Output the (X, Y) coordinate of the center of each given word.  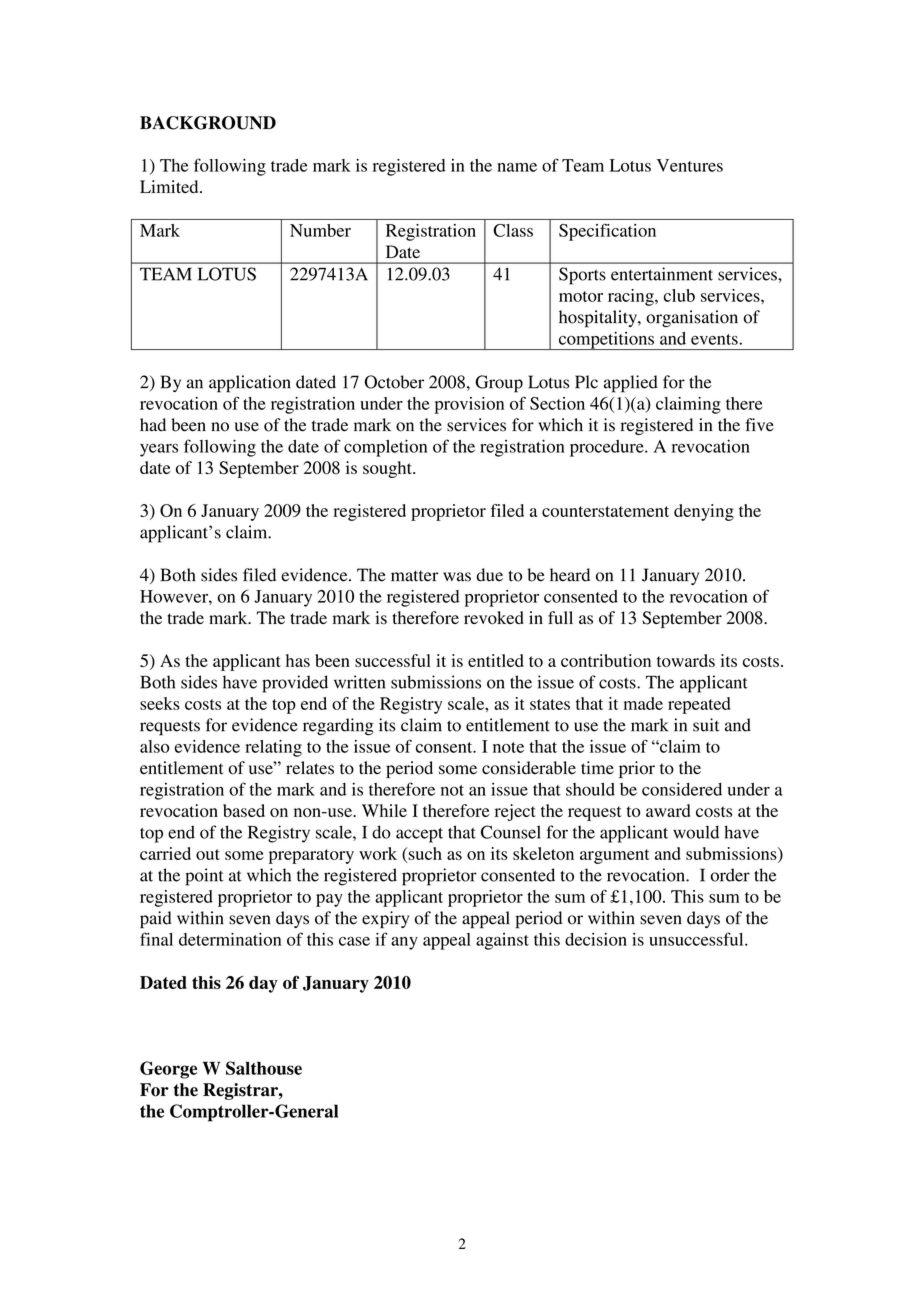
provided (295, 684)
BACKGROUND (208, 123)
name (517, 167)
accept (419, 835)
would (696, 832)
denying (704, 512)
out (208, 854)
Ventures (690, 165)
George (168, 1070)
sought (388, 469)
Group (499, 384)
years (159, 450)
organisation (692, 318)
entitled (496, 660)
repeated (699, 705)
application (250, 384)
